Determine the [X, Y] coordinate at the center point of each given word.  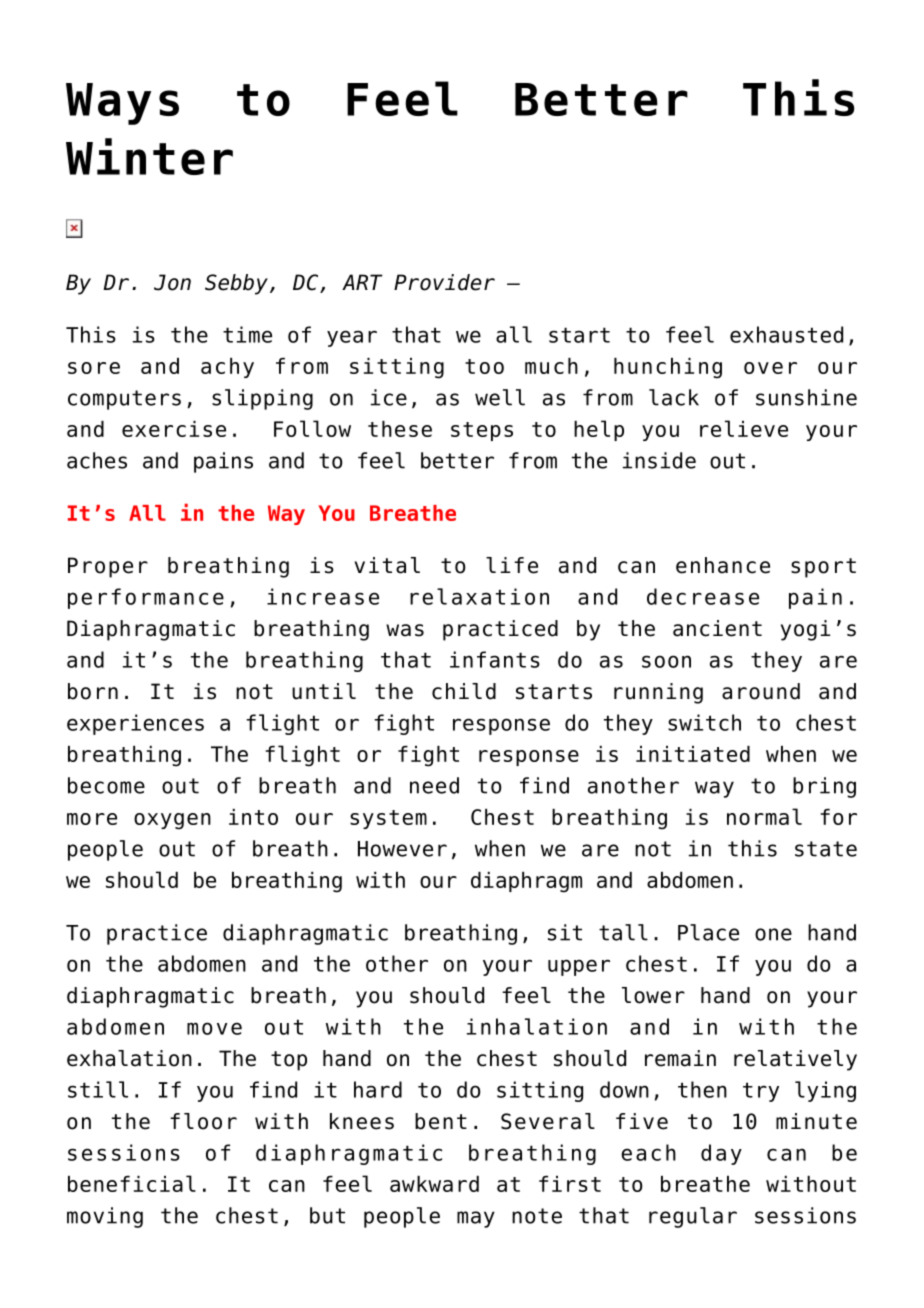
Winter [149, 156]
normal [764, 816]
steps [482, 431]
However [402, 849]
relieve [744, 428]
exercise [174, 429]
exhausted [786, 334]
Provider [444, 282]
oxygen [172, 821]
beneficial [132, 1183]
